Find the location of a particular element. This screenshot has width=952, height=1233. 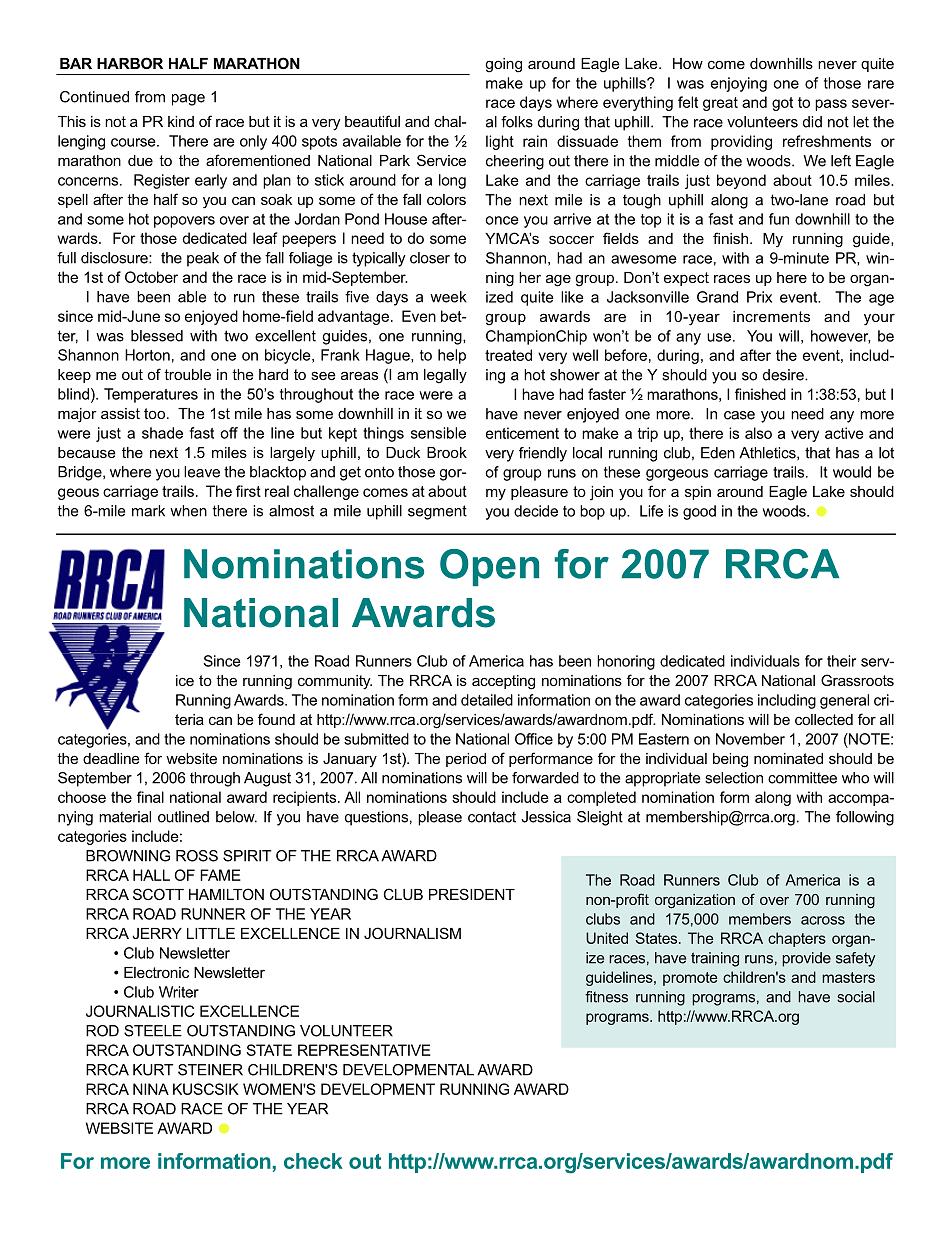

going is located at coordinates (504, 65).
